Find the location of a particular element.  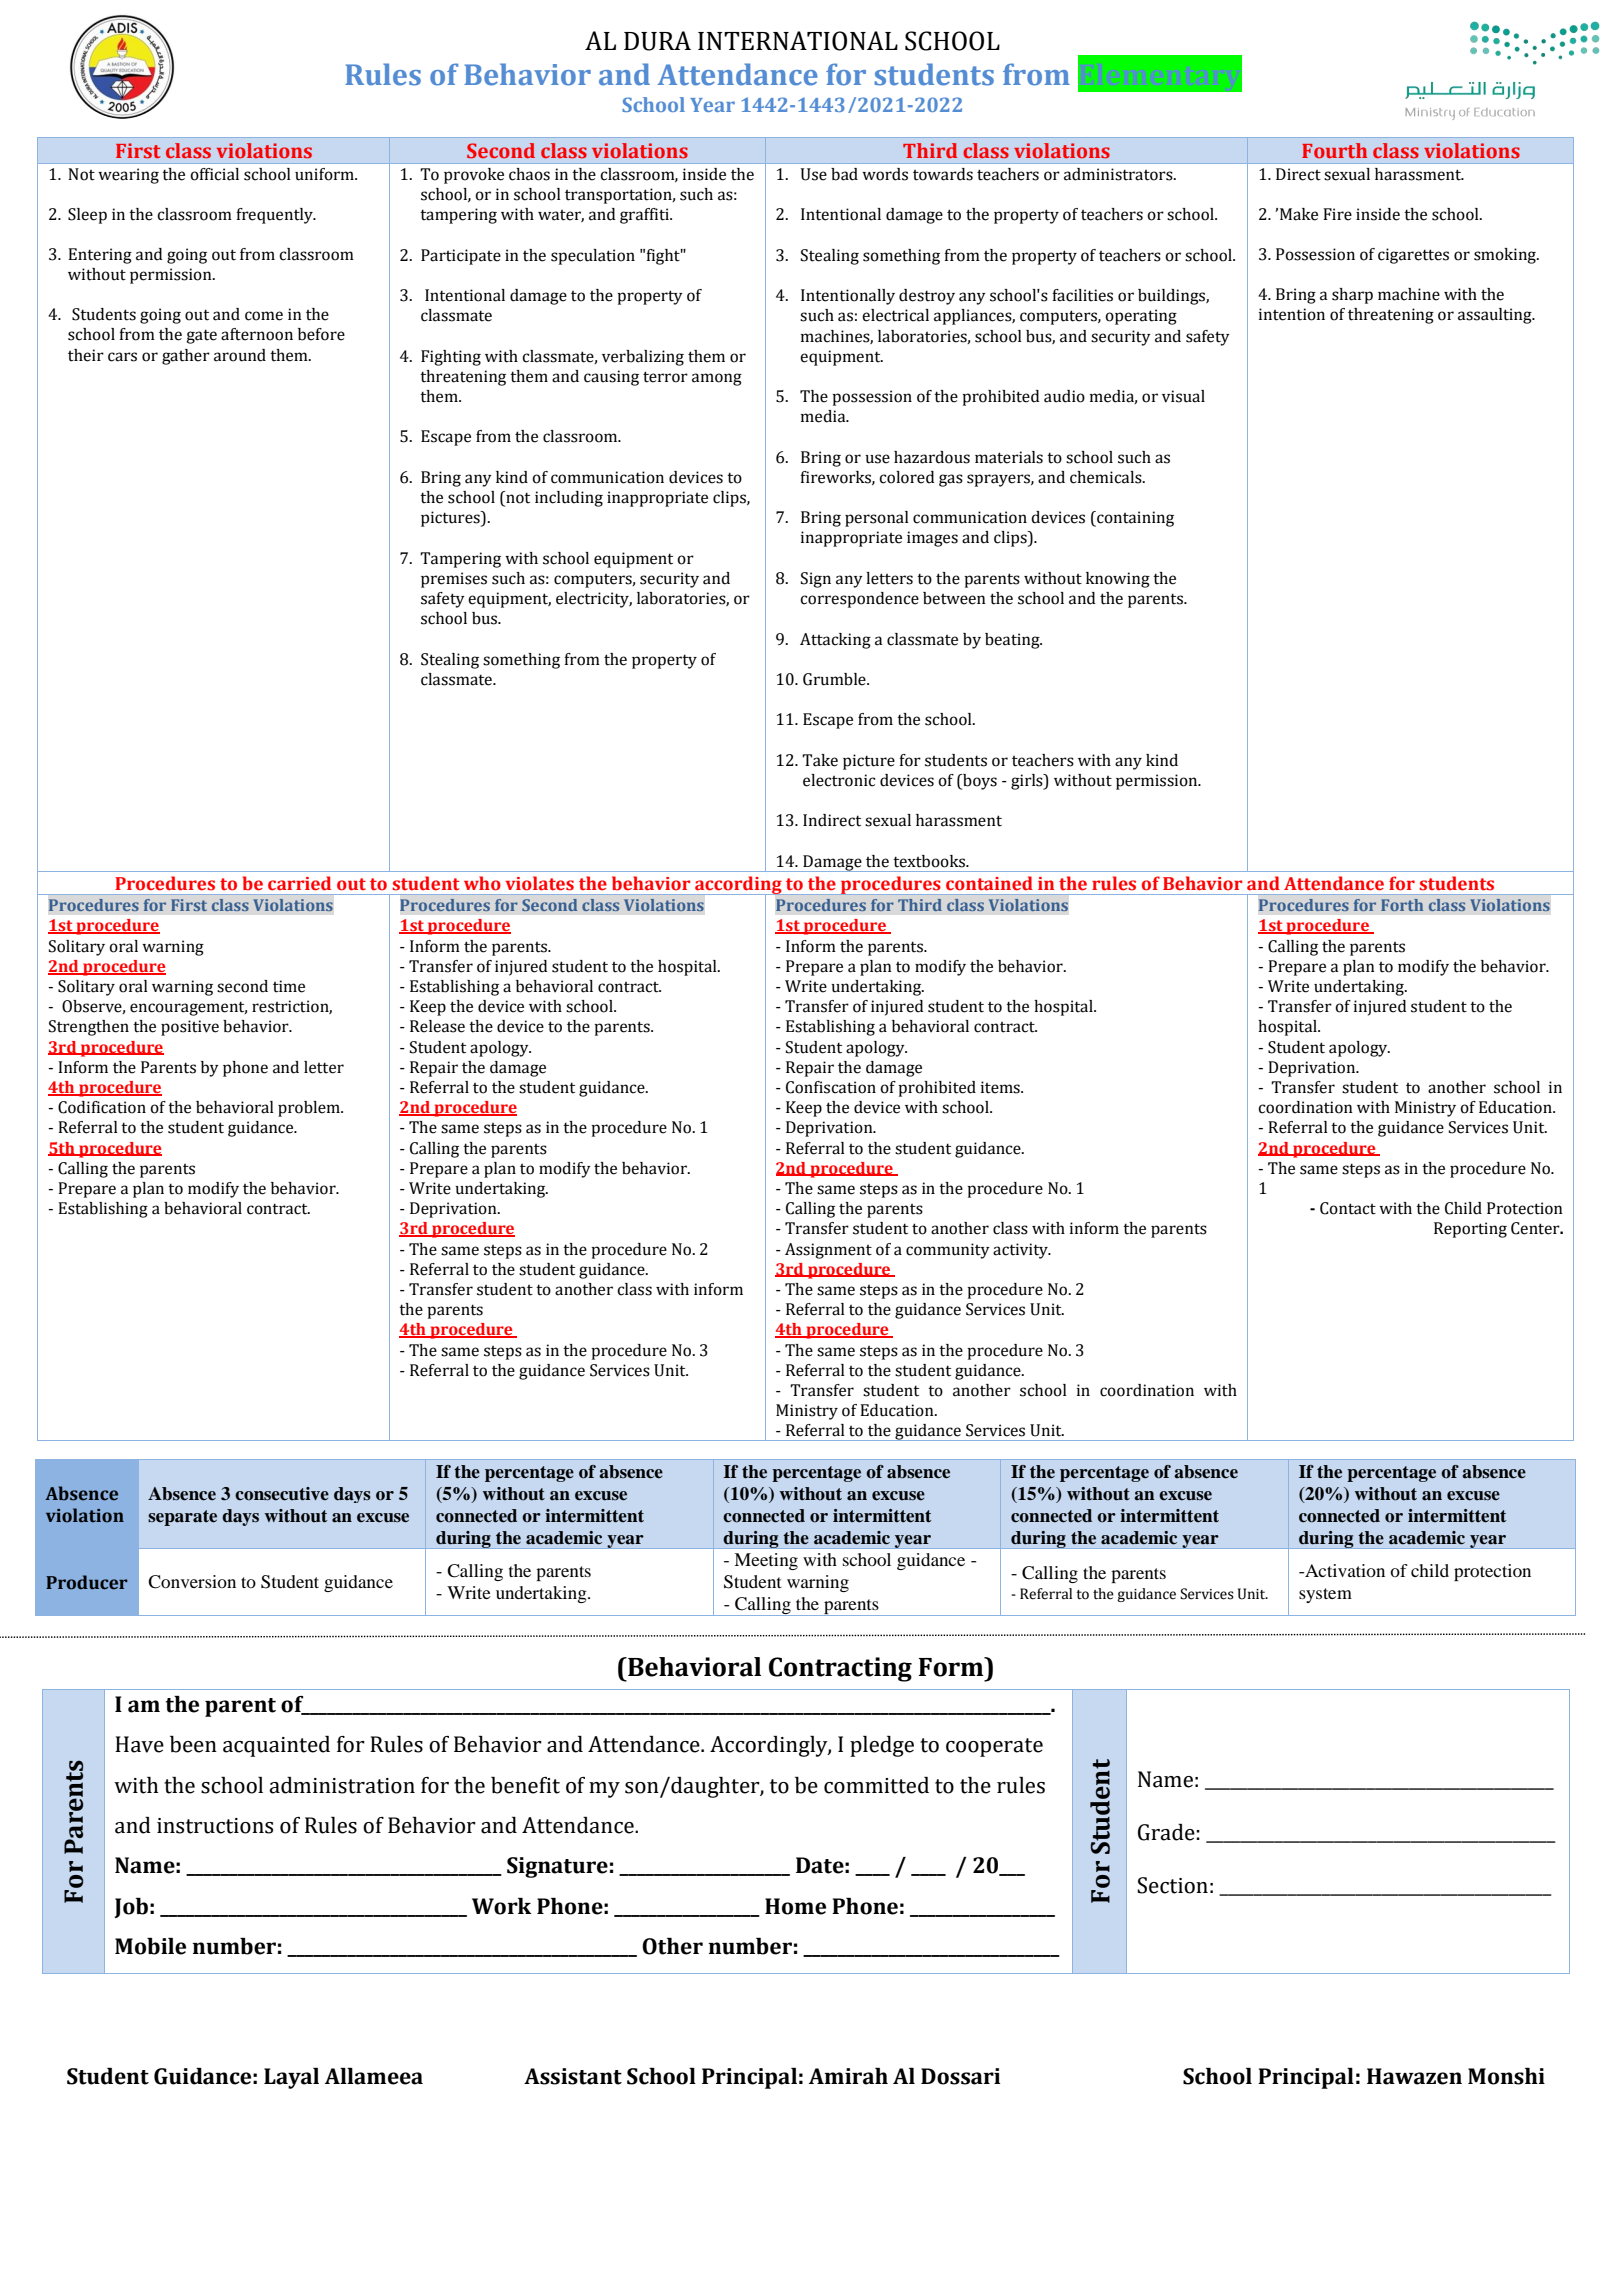

Mobile is located at coordinates (150, 1946).
